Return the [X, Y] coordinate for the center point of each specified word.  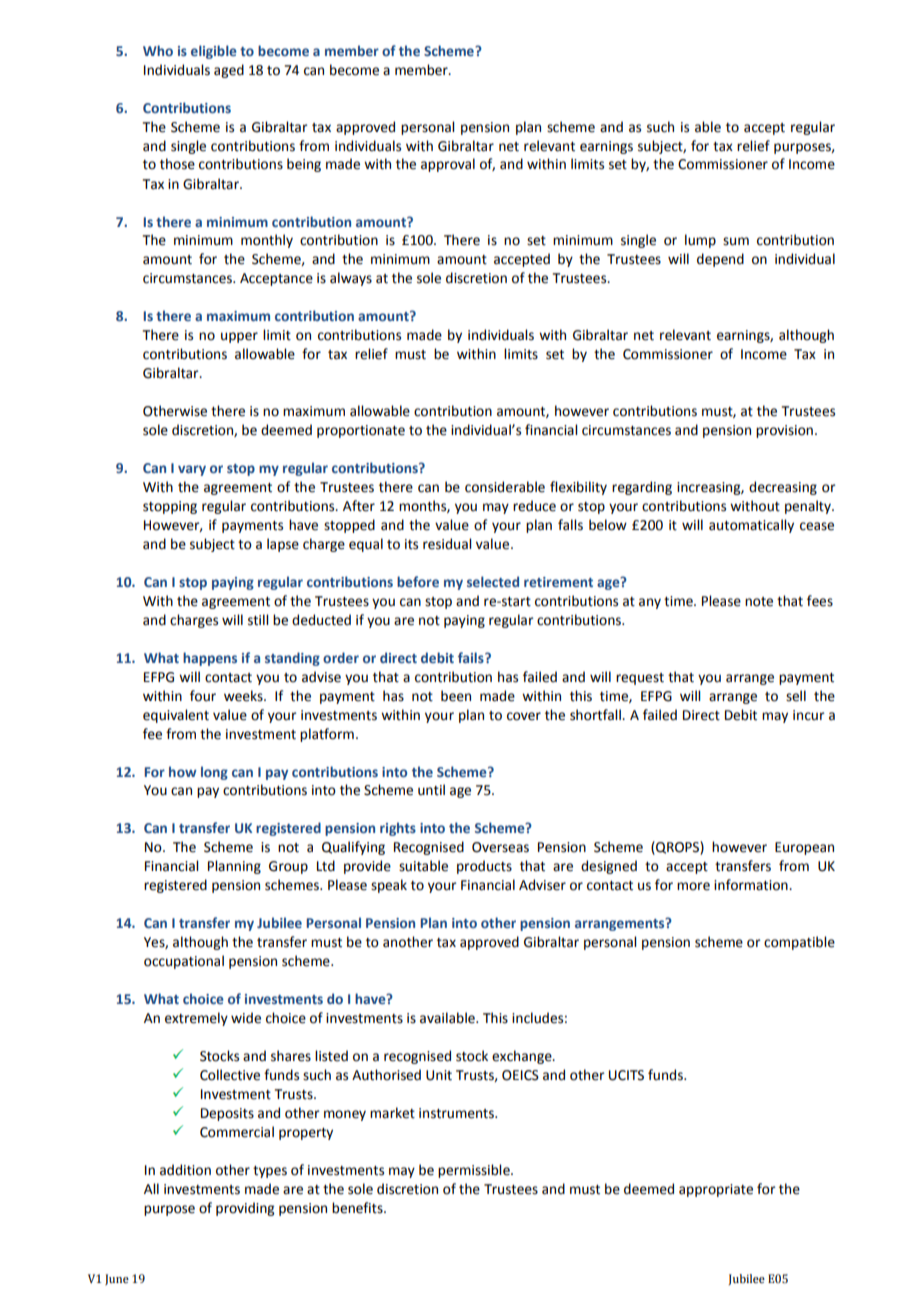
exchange [523, 1057]
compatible [799, 943]
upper [239, 337]
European [804, 848]
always [351, 279]
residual [447, 544]
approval [448, 165]
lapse [283, 545]
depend [720, 260]
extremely [196, 1019]
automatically [751, 526]
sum [736, 241]
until [431, 790]
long [214, 773]
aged [229, 71]
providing [245, 1209]
